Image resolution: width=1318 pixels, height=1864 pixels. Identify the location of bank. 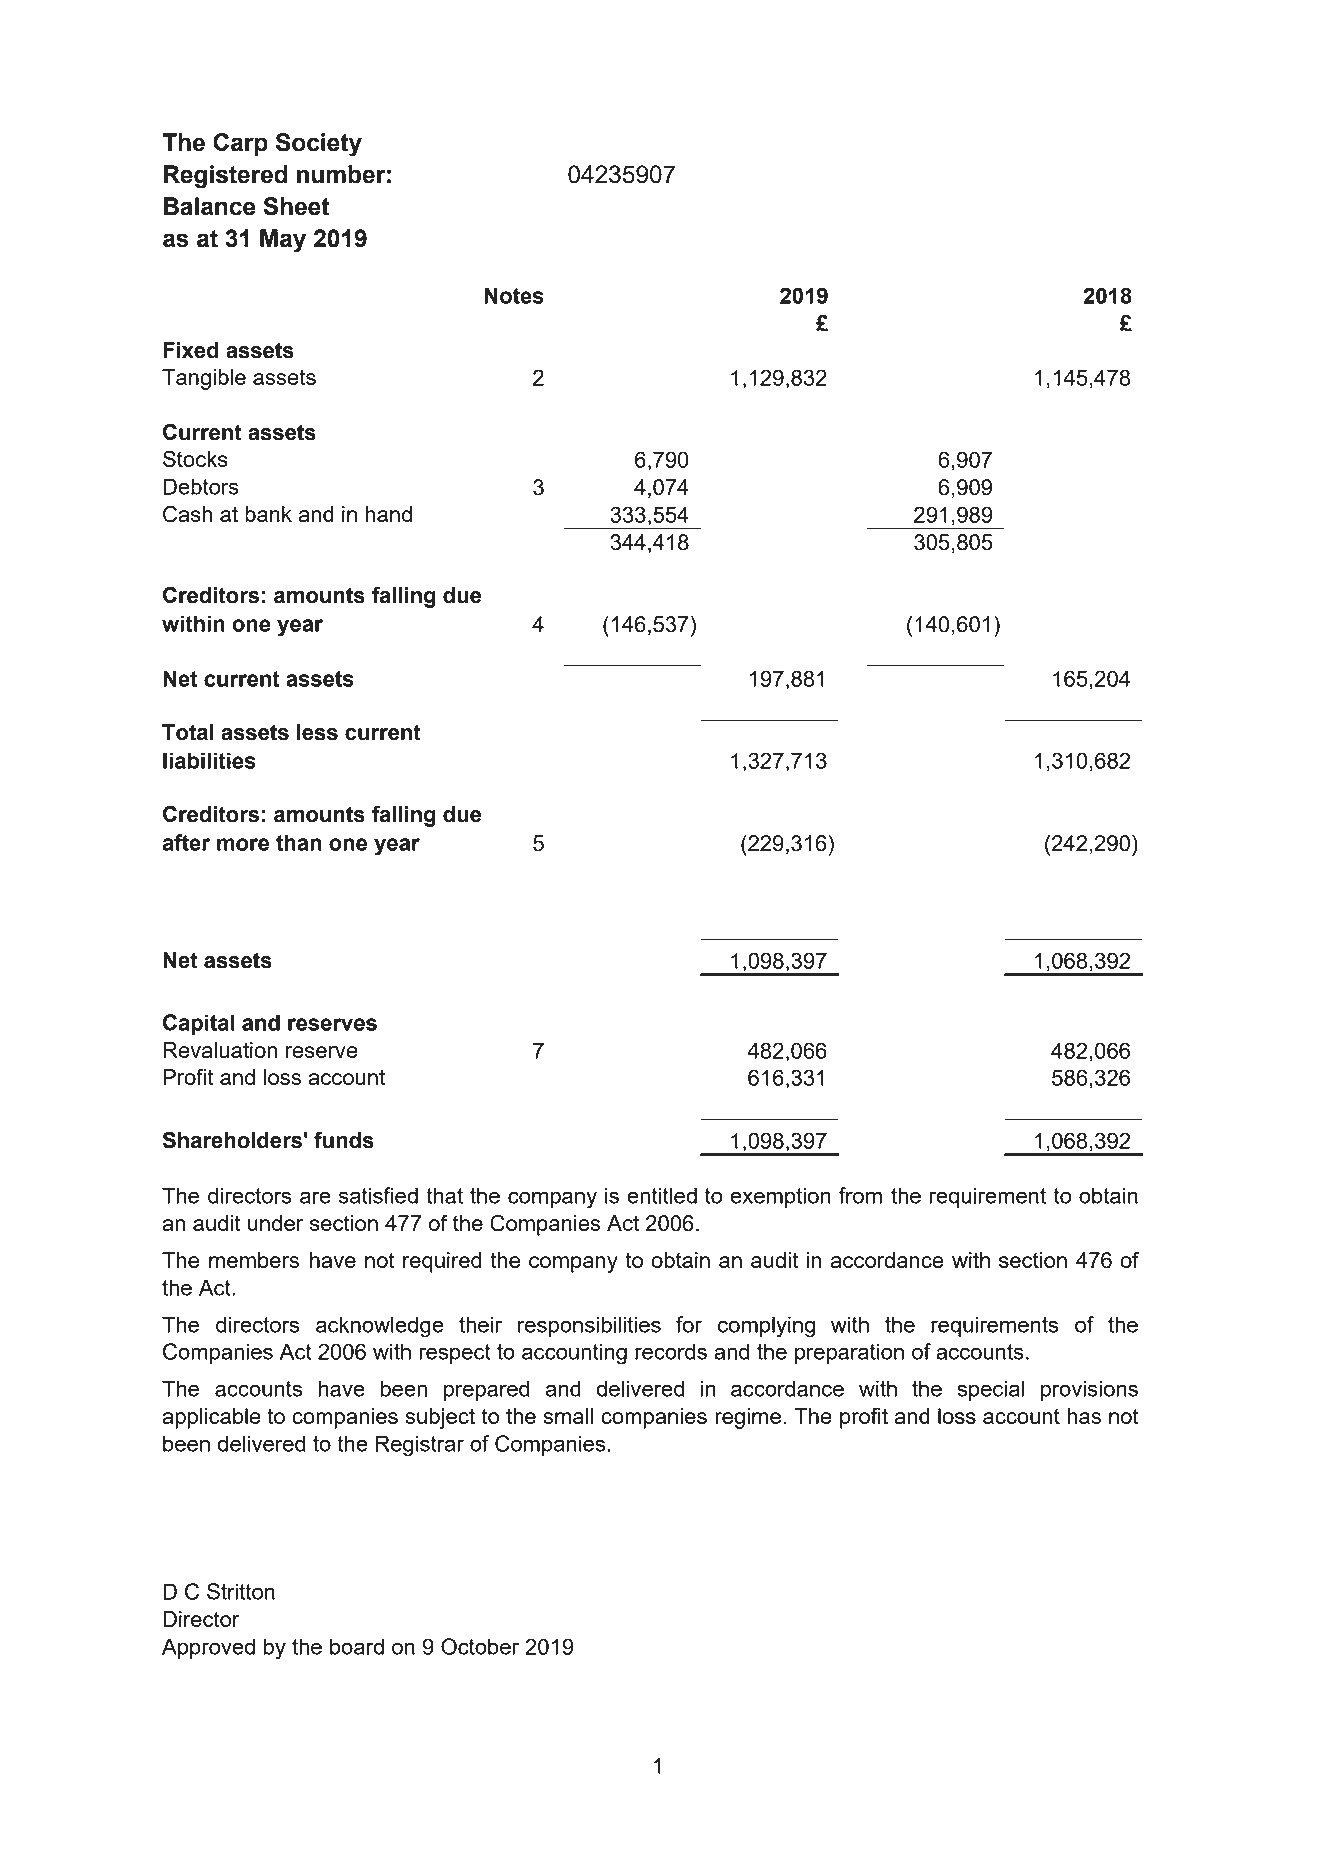
(268, 514).
